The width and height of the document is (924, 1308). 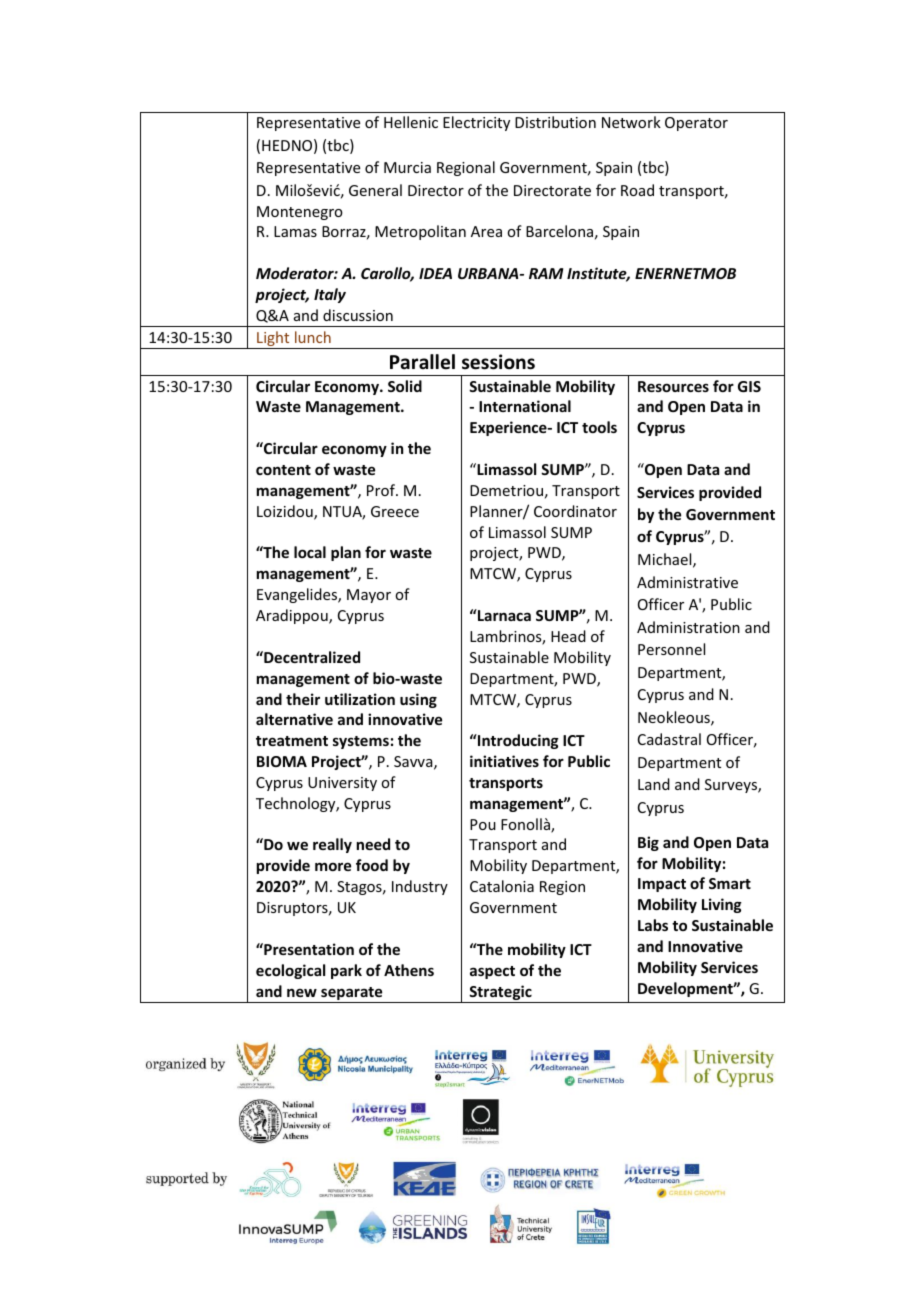 What do you see at coordinates (346, 971) in the document?
I see `park` at bounding box center [346, 971].
